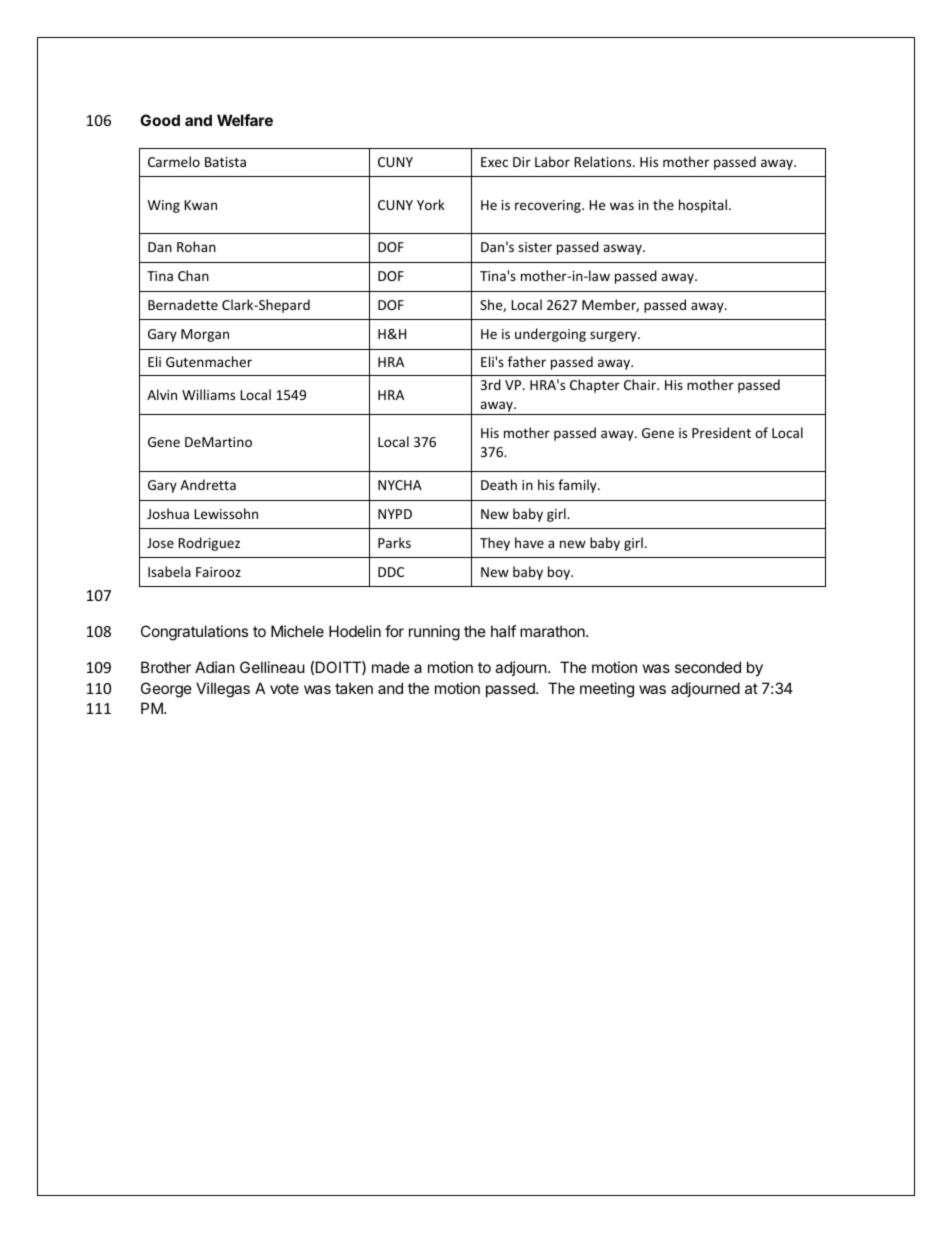 The image size is (952, 1233). I want to click on Villegas, so click(223, 690).
